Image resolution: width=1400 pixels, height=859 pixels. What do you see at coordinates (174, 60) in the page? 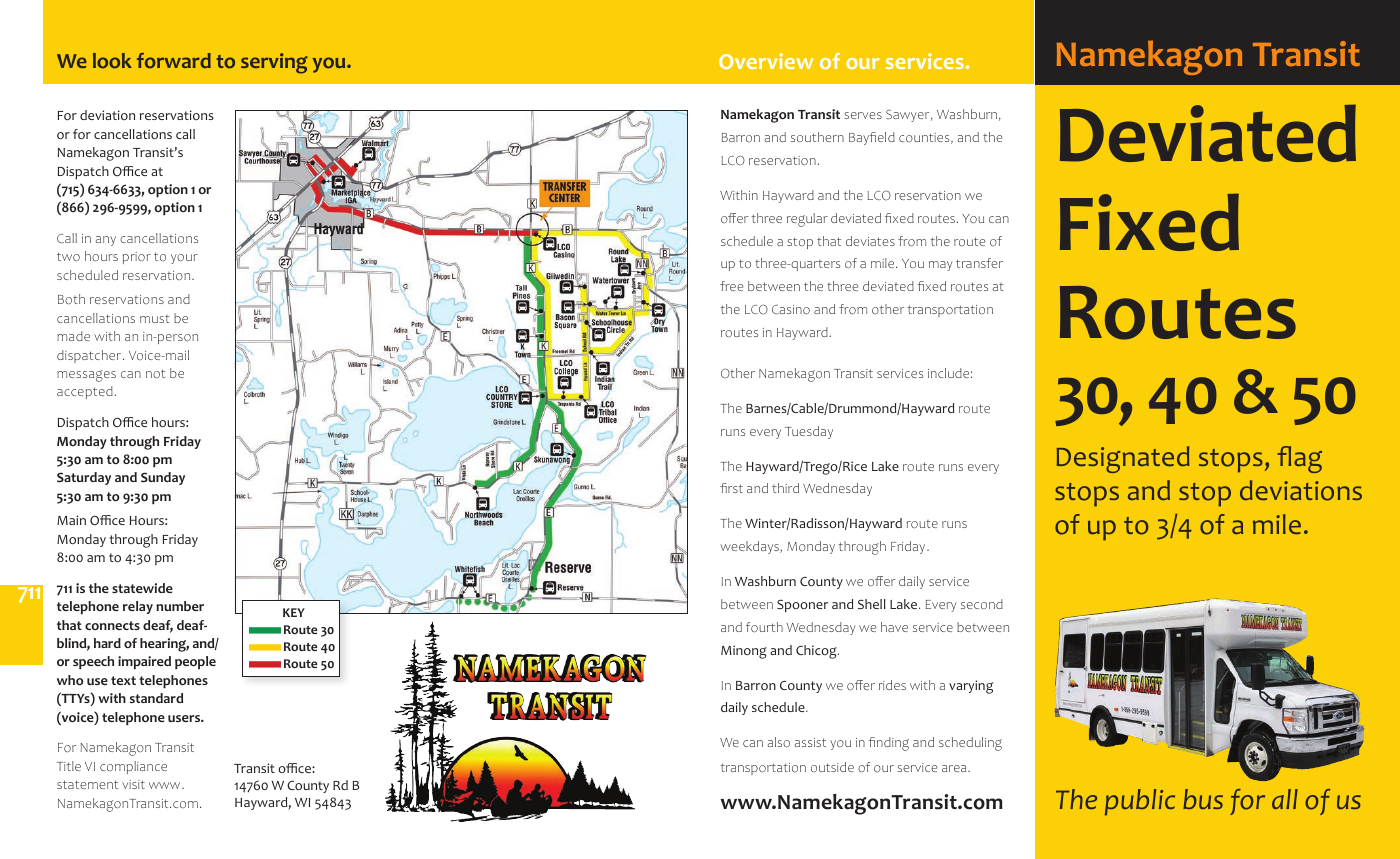
I see `forward` at bounding box center [174, 60].
